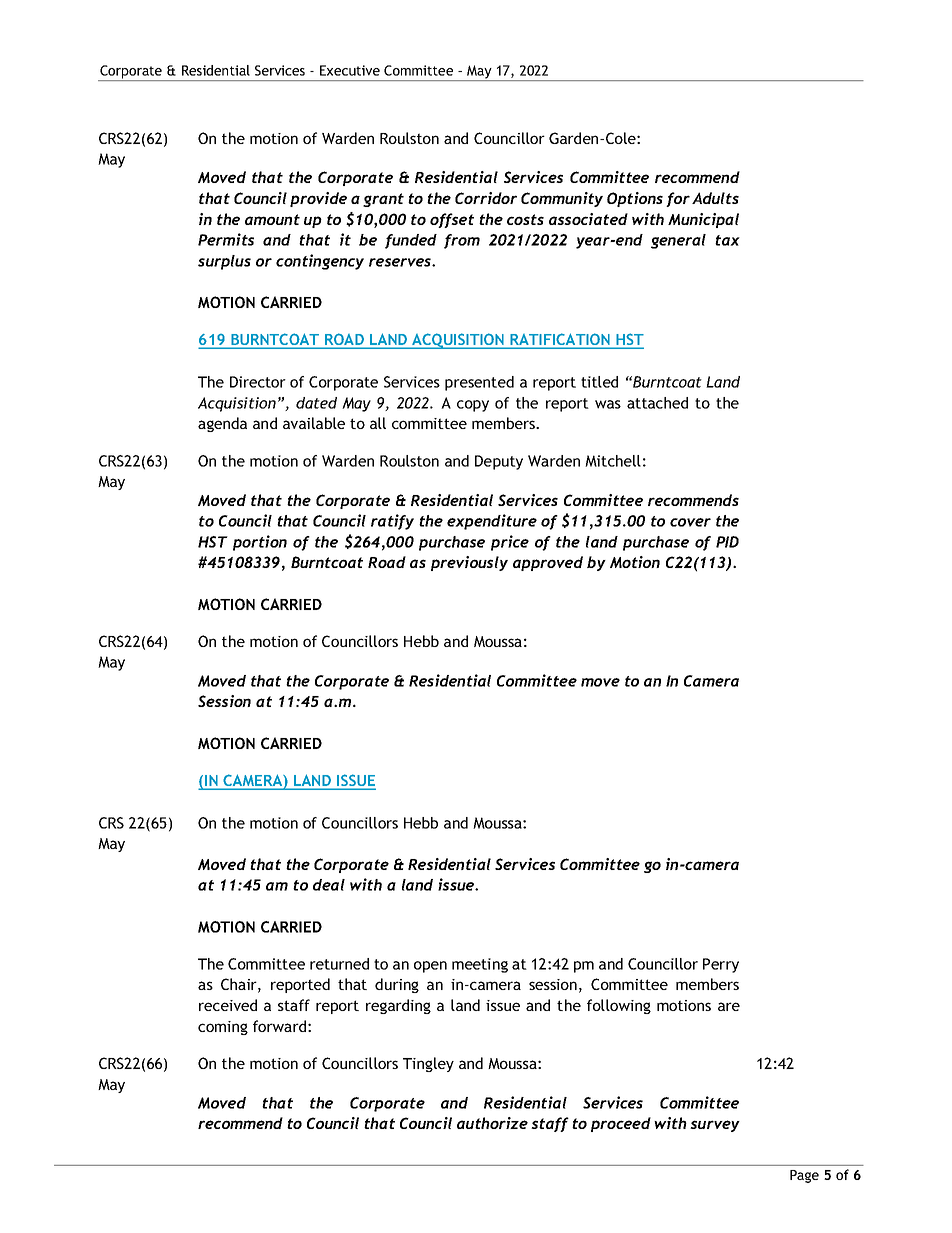 This document has width=952, height=1233. Describe the element at coordinates (223, 1028) in the document. I see `coming` at that location.
